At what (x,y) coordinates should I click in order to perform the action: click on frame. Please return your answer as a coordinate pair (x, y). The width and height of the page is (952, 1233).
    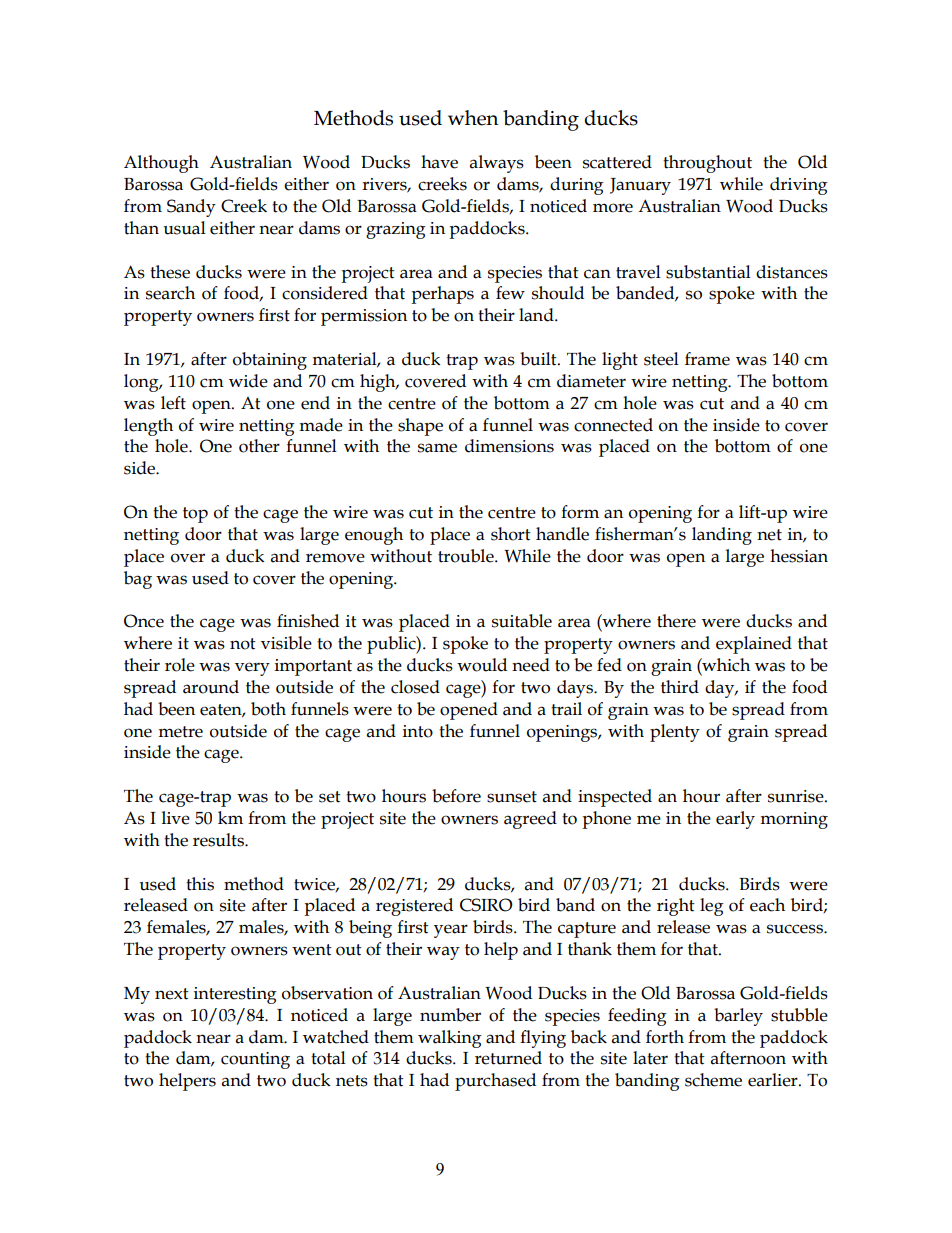
    Looking at the image, I should click on (707, 359).
